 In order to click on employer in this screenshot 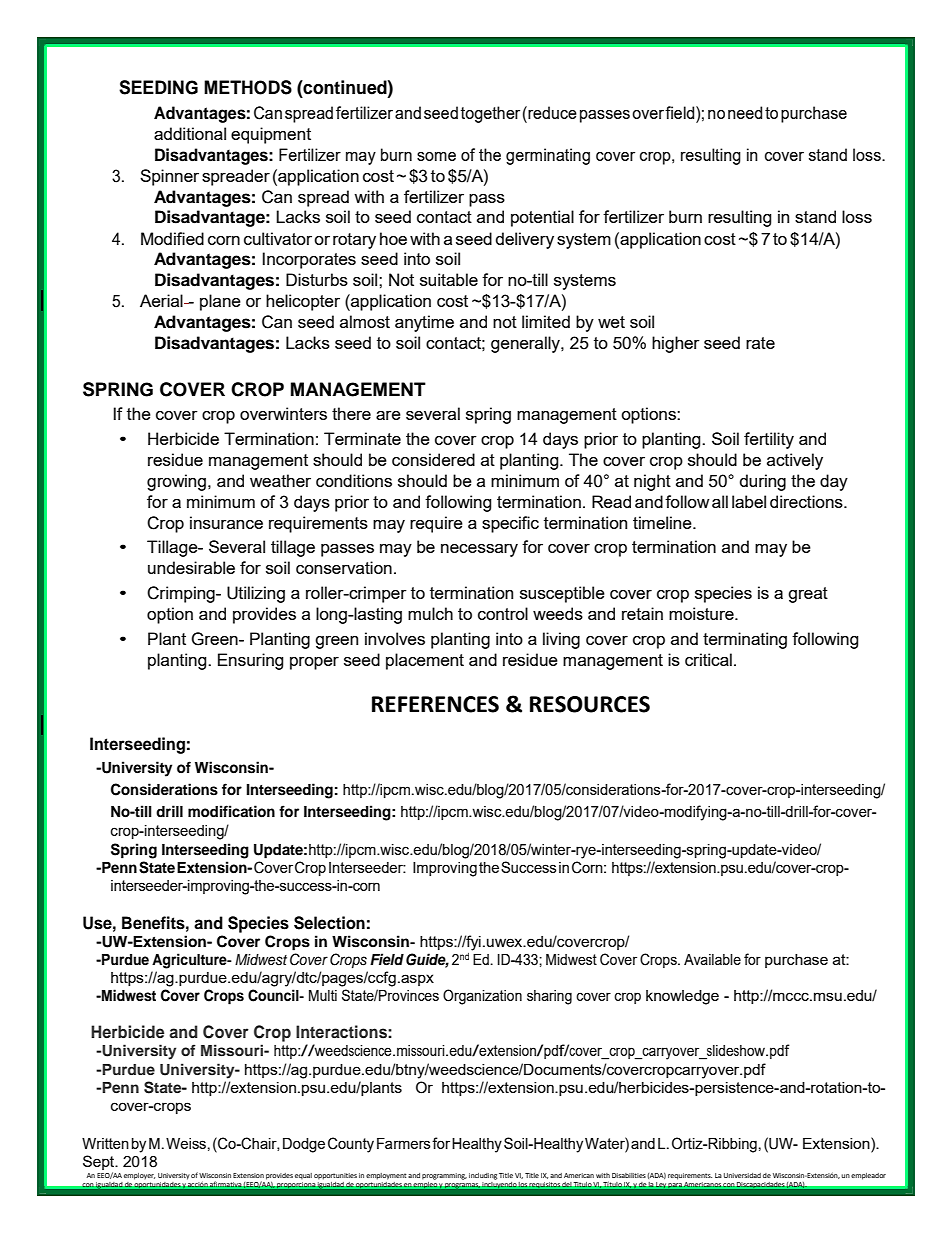, I will do `click(139, 1176)`.
